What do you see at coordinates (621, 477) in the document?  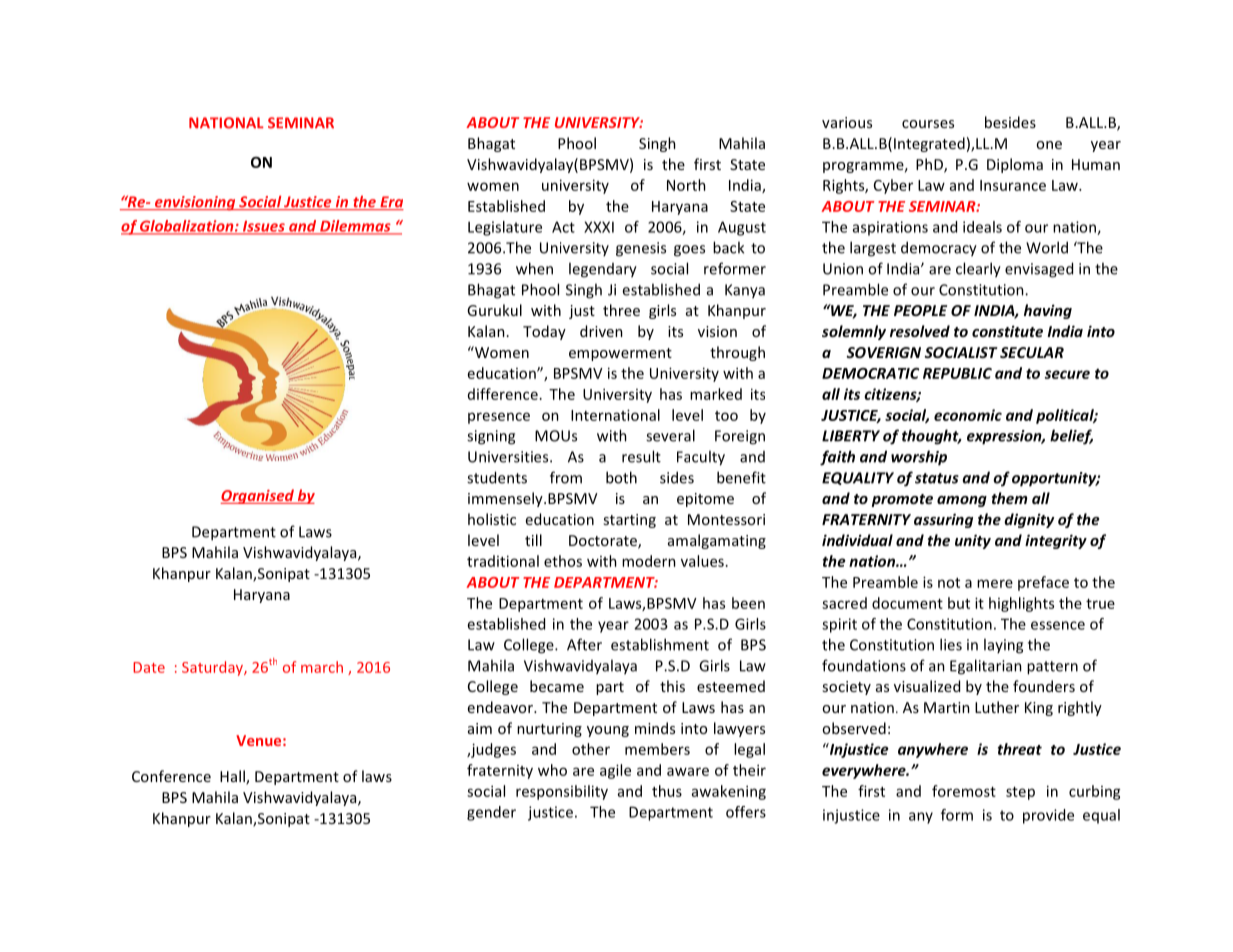 I see `both` at bounding box center [621, 477].
